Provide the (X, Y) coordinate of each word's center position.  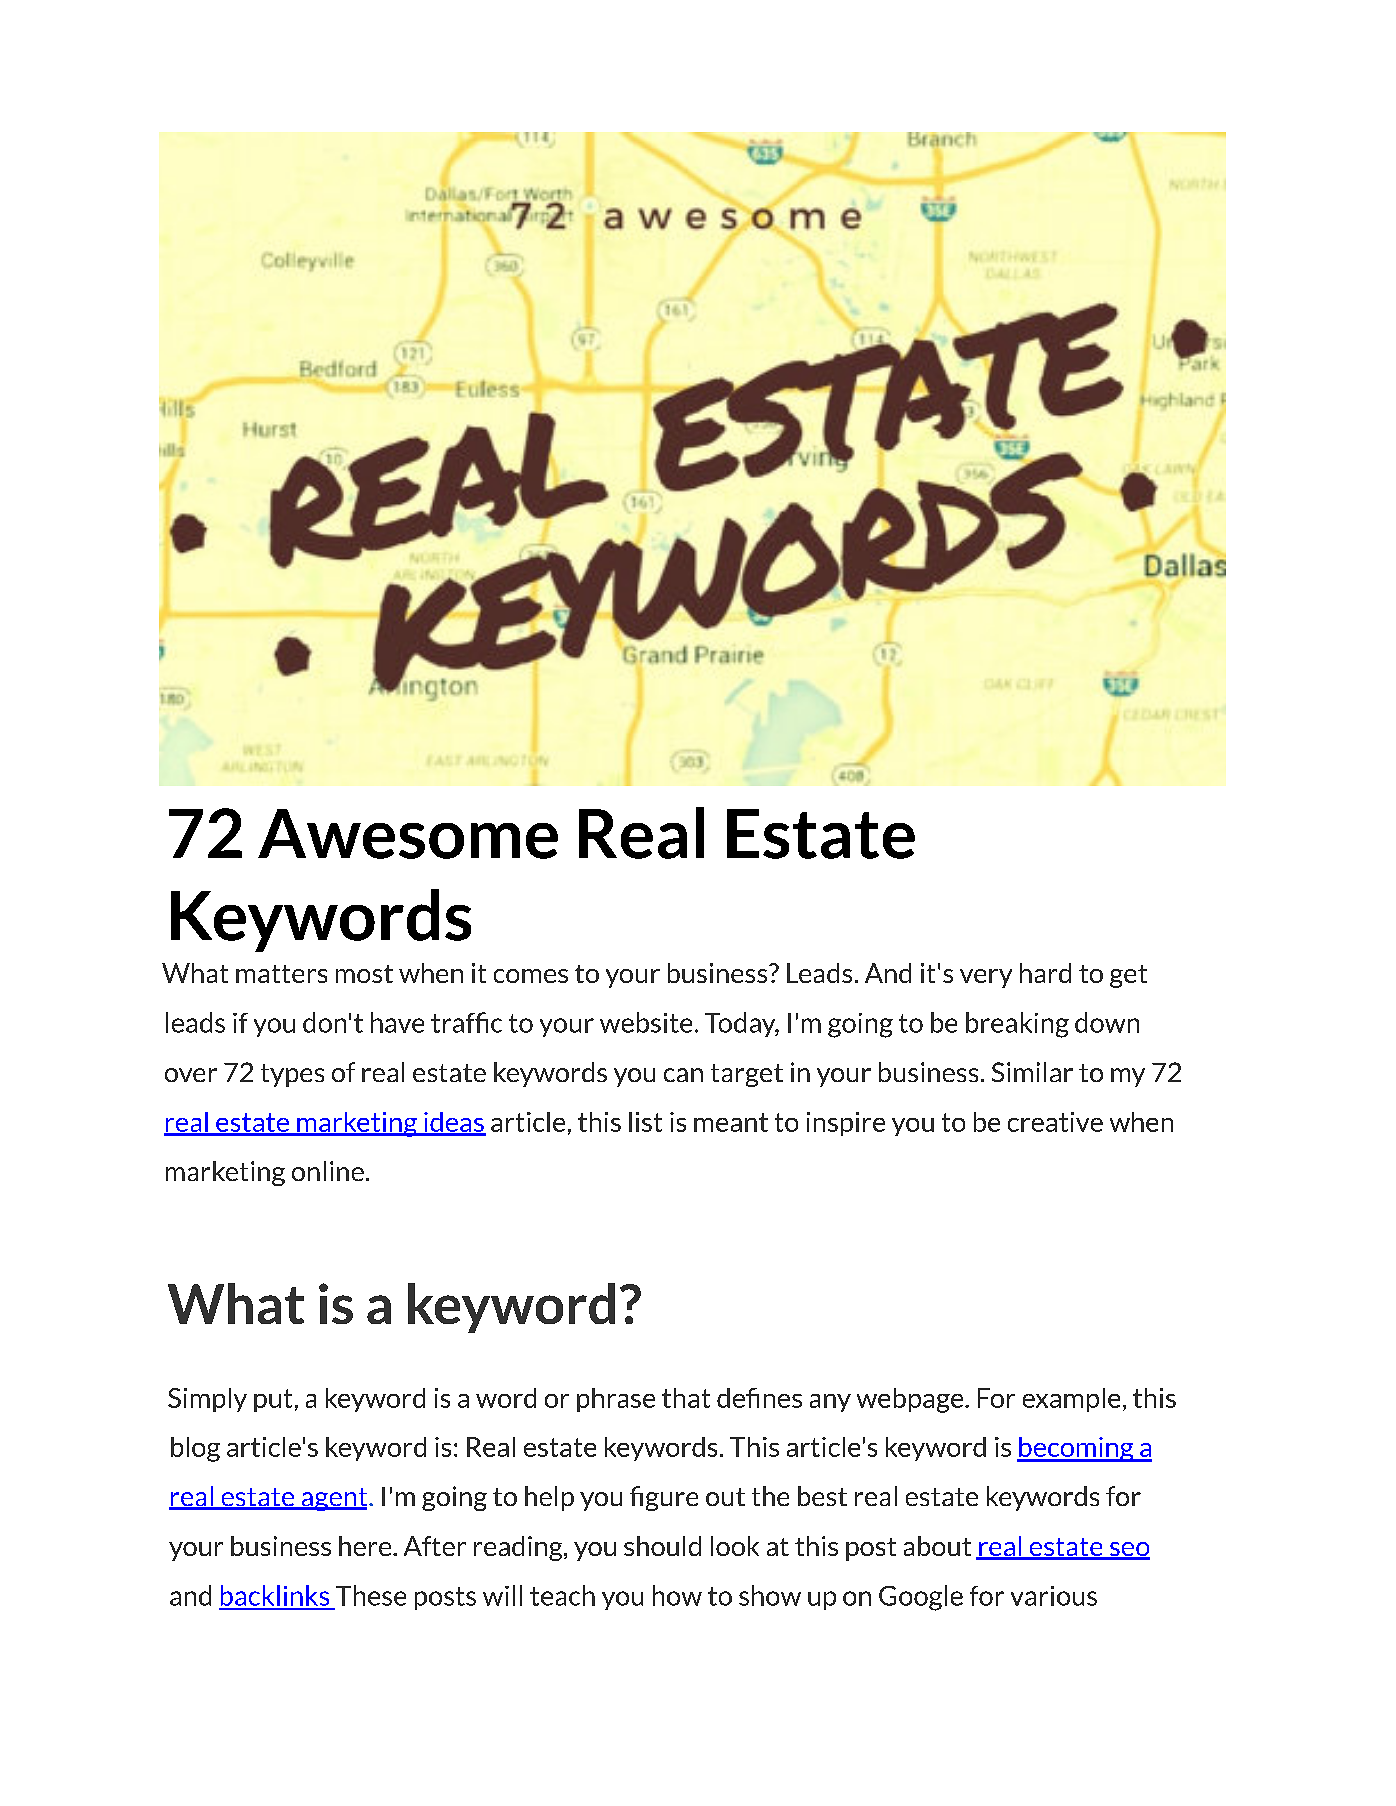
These (371, 1595)
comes (531, 976)
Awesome (408, 834)
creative (1055, 1122)
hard (1045, 973)
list (645, 1122)
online (328, 1171)
